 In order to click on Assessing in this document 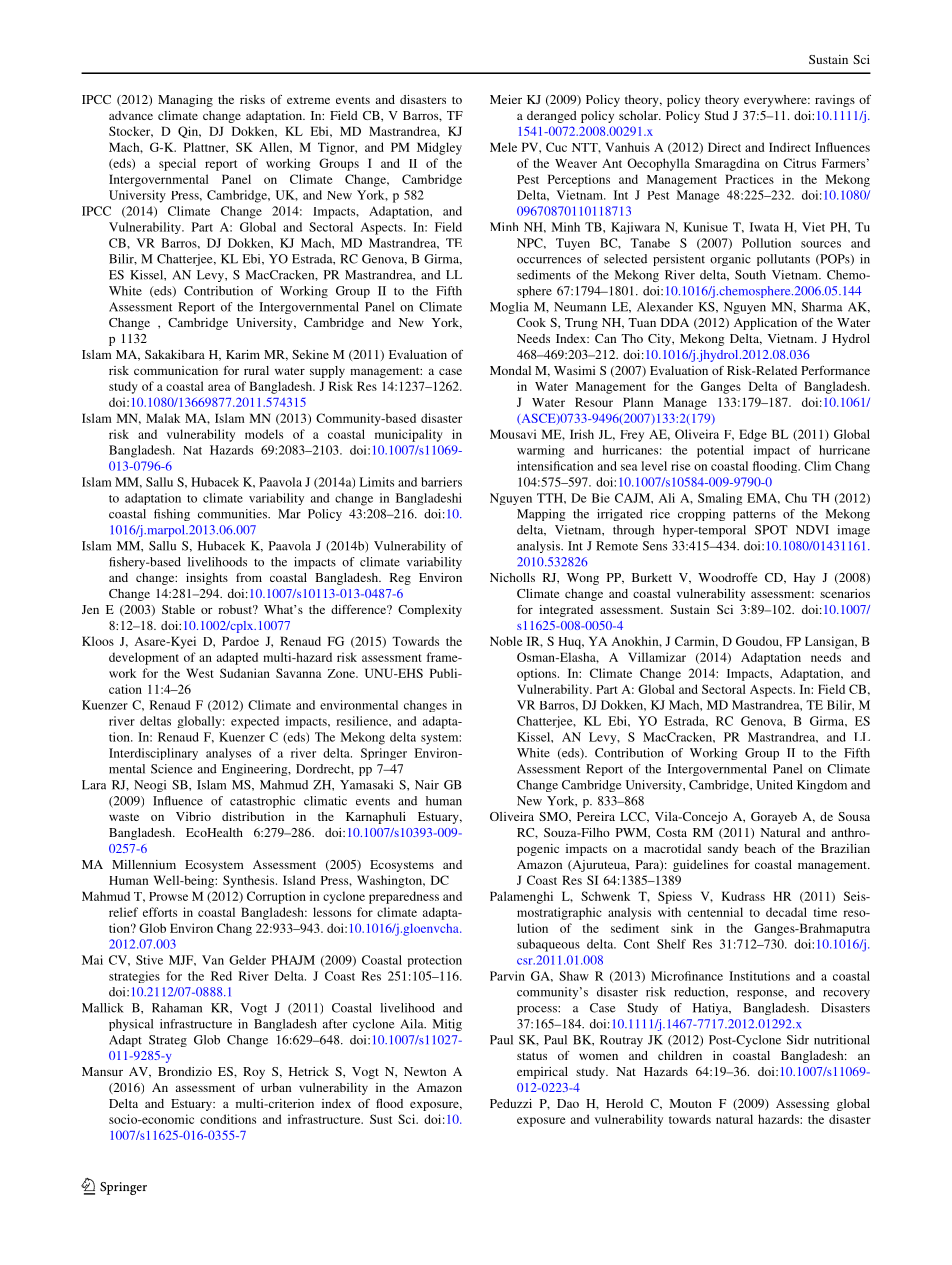, I will do `click(802, 1105)`.
